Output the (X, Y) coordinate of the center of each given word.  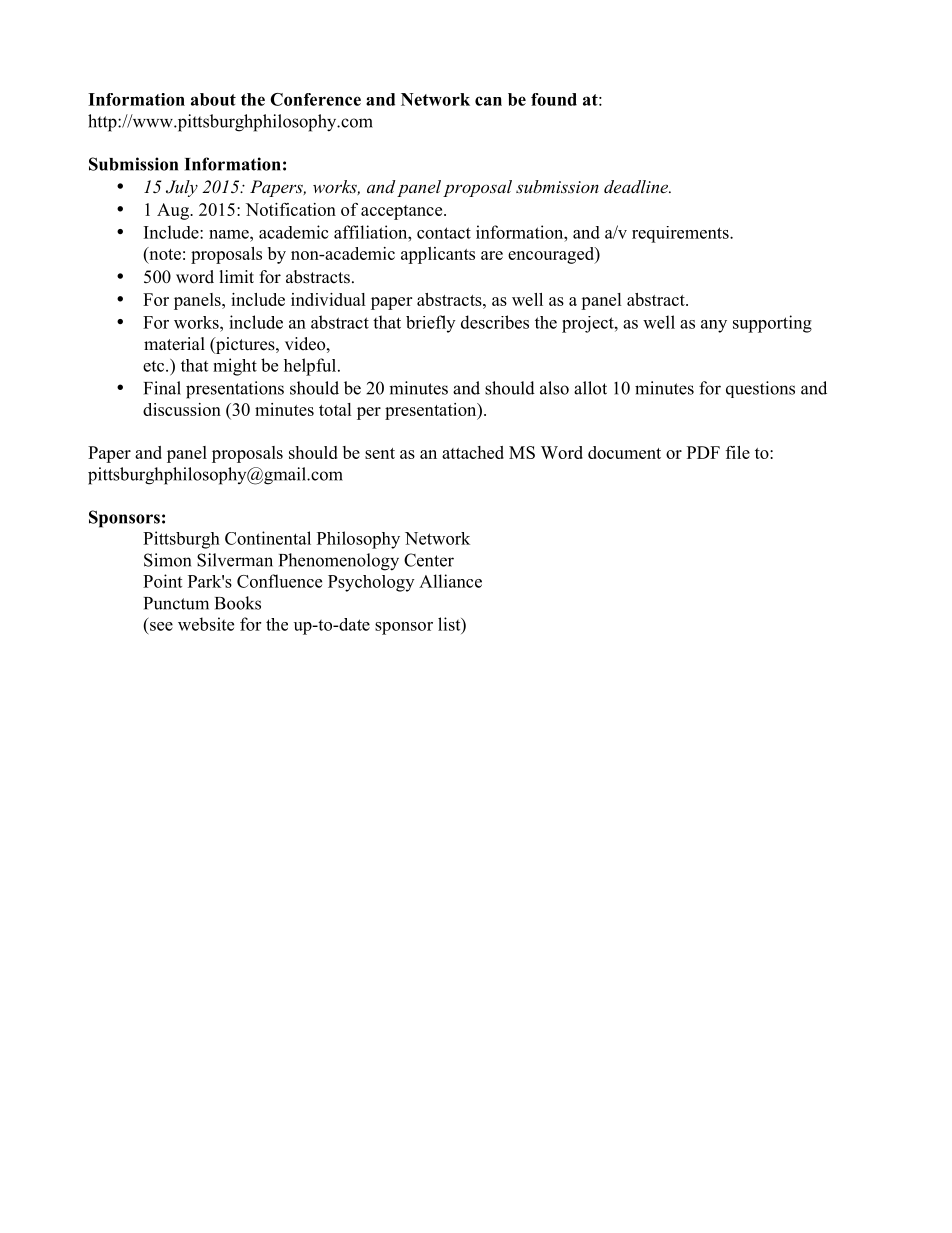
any (714, 326)
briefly (430, 324)
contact (444, 233)
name (230, 234)
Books (238, 603)
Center (429, 560)
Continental (268, 538)
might (235, 367)
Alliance (450, 581)
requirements (681, 234)
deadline (637, 186)
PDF (703, 452)
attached (473, 452)
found (554, 99)
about (213, 99)
